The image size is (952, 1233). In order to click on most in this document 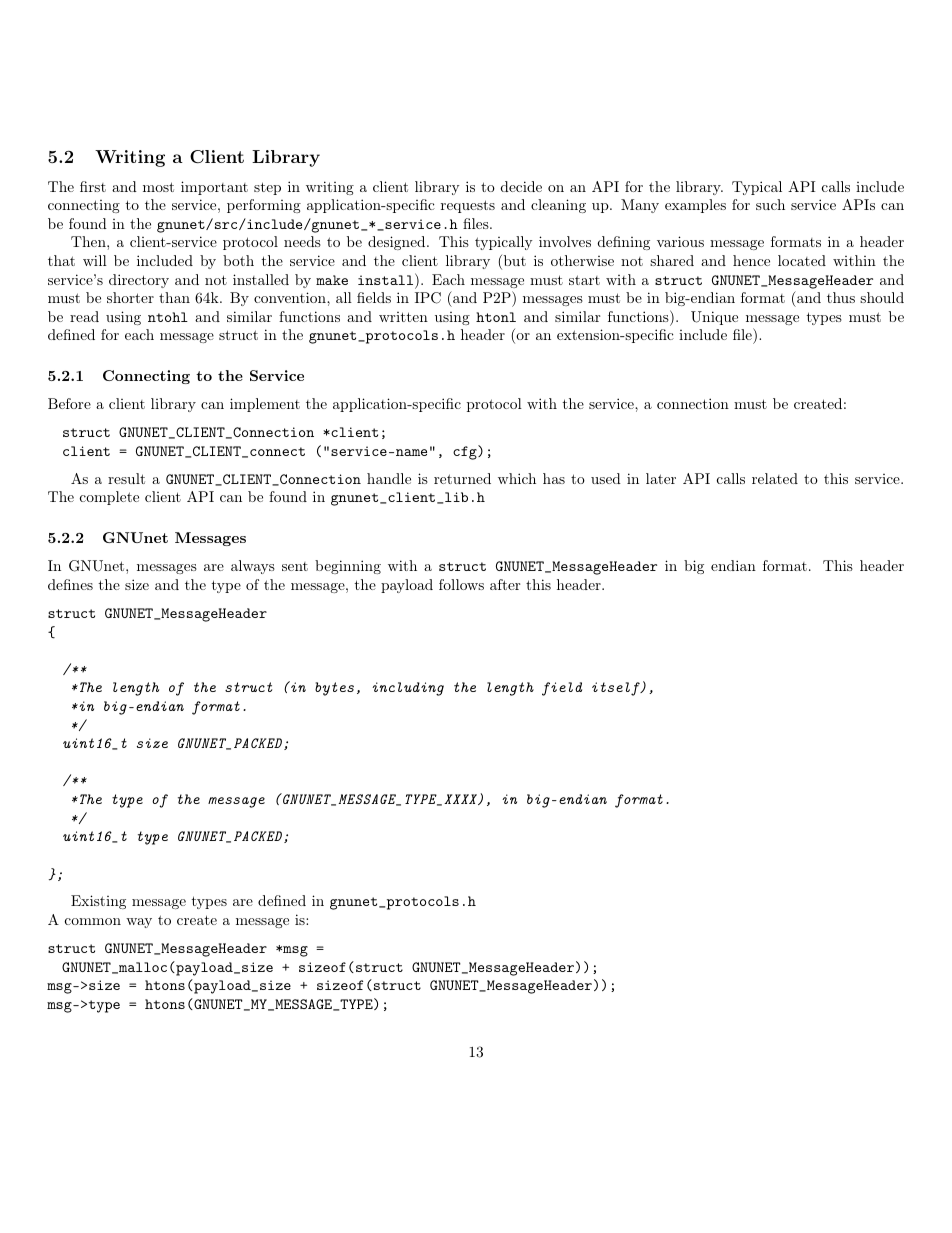, I will do `click(158, 187)`.
